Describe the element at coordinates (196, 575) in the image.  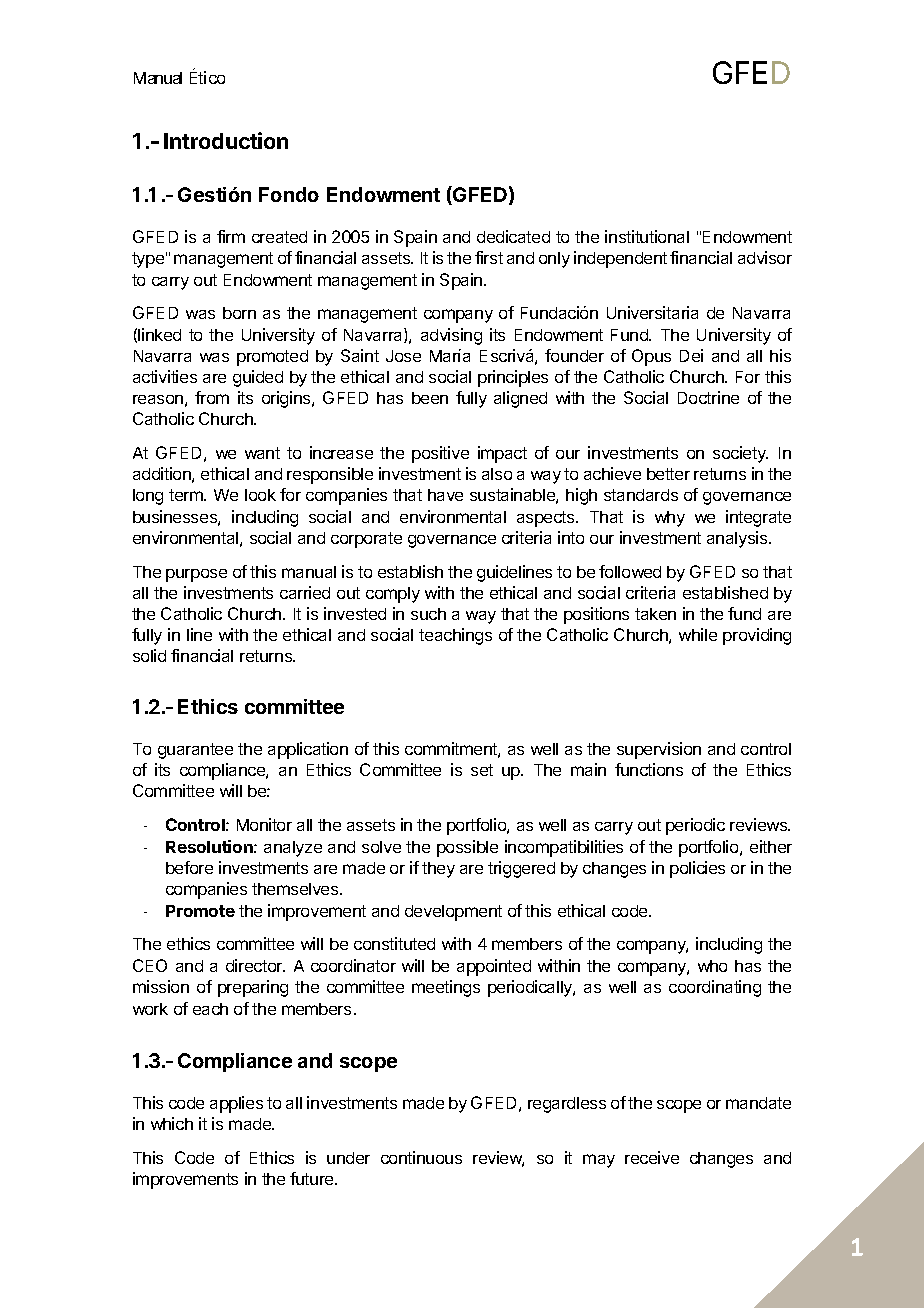
I see `purpose` at that location.
